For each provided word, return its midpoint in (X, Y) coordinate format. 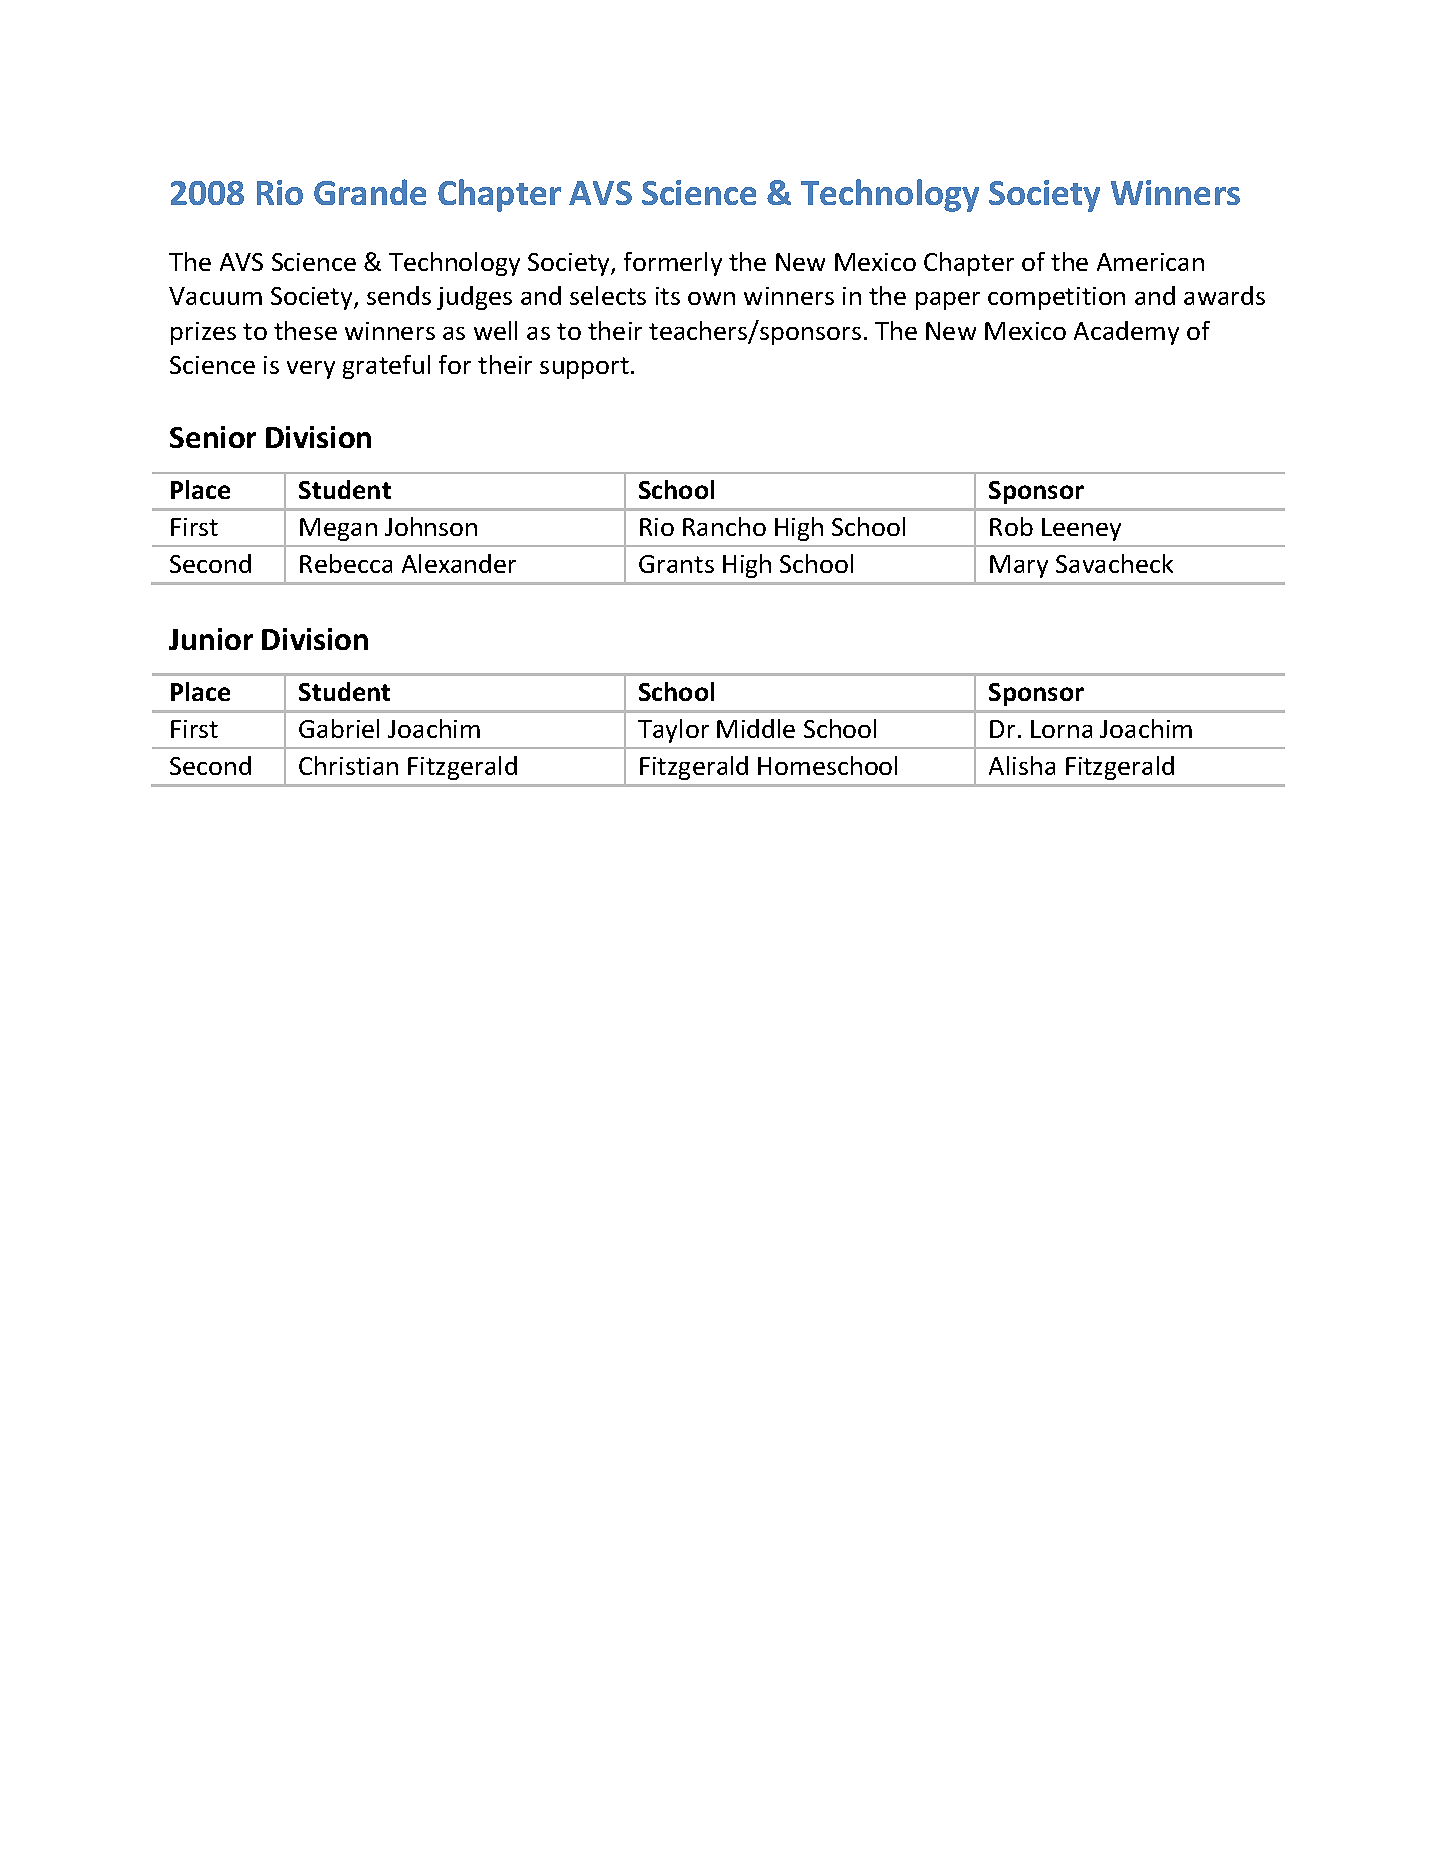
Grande (370, 192)
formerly (673, 264)
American (1150, 262)
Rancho (724, 526)
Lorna (1061, 729)
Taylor (673, 731)
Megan (338, 529)
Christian (348, 765)
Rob (1011, 526)
